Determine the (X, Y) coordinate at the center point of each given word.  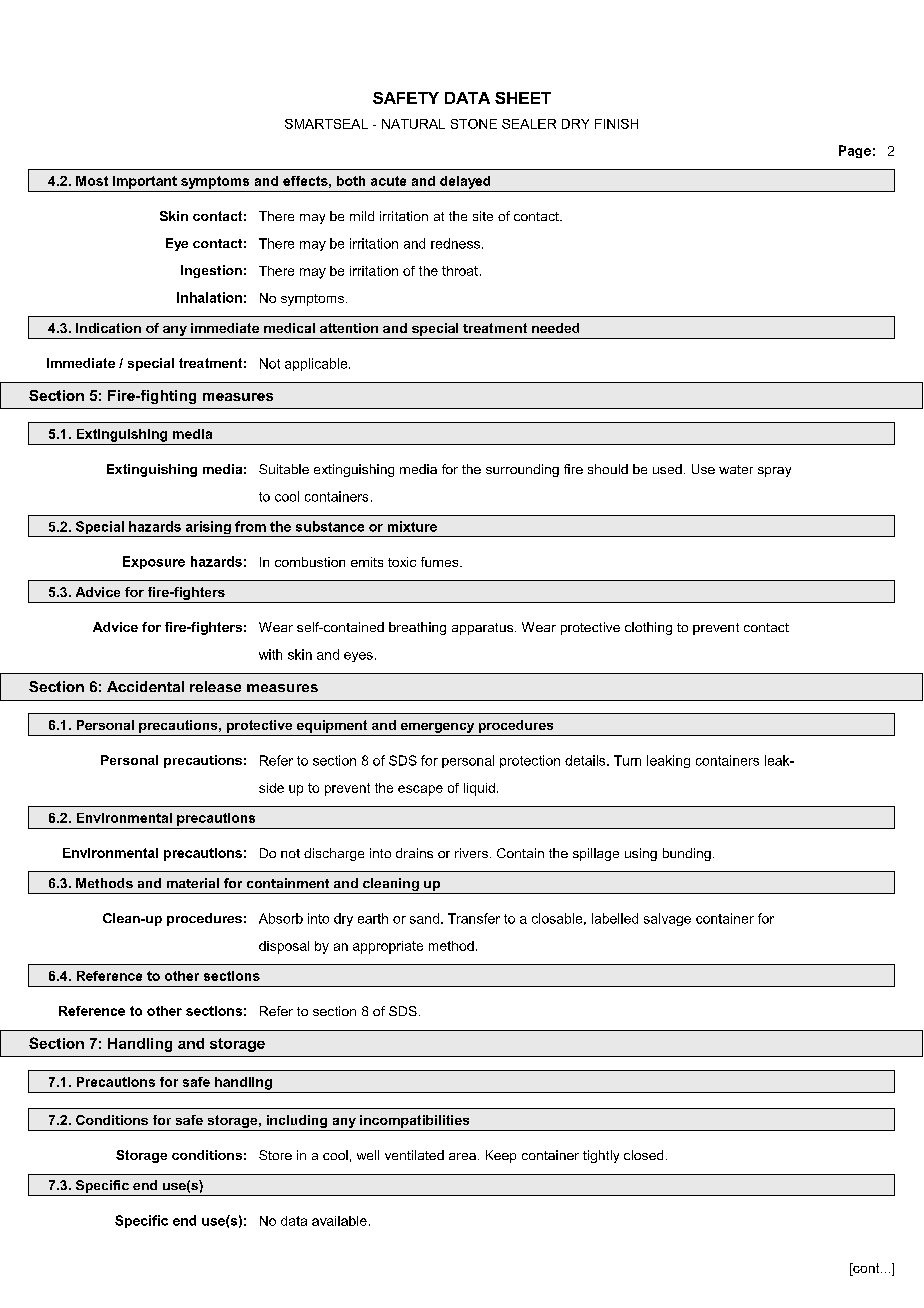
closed (643, 1155)
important (145, 182)
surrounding (522, 470)
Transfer (474, 918)
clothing (648, 628)
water (736, 469)
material (193, 883)
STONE (474, 124)
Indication (108, 328)
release (215, 686)
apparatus (484, 629)
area (462, 1156)
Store (275, 1155)
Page (855, 151)
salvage (667, 919)
